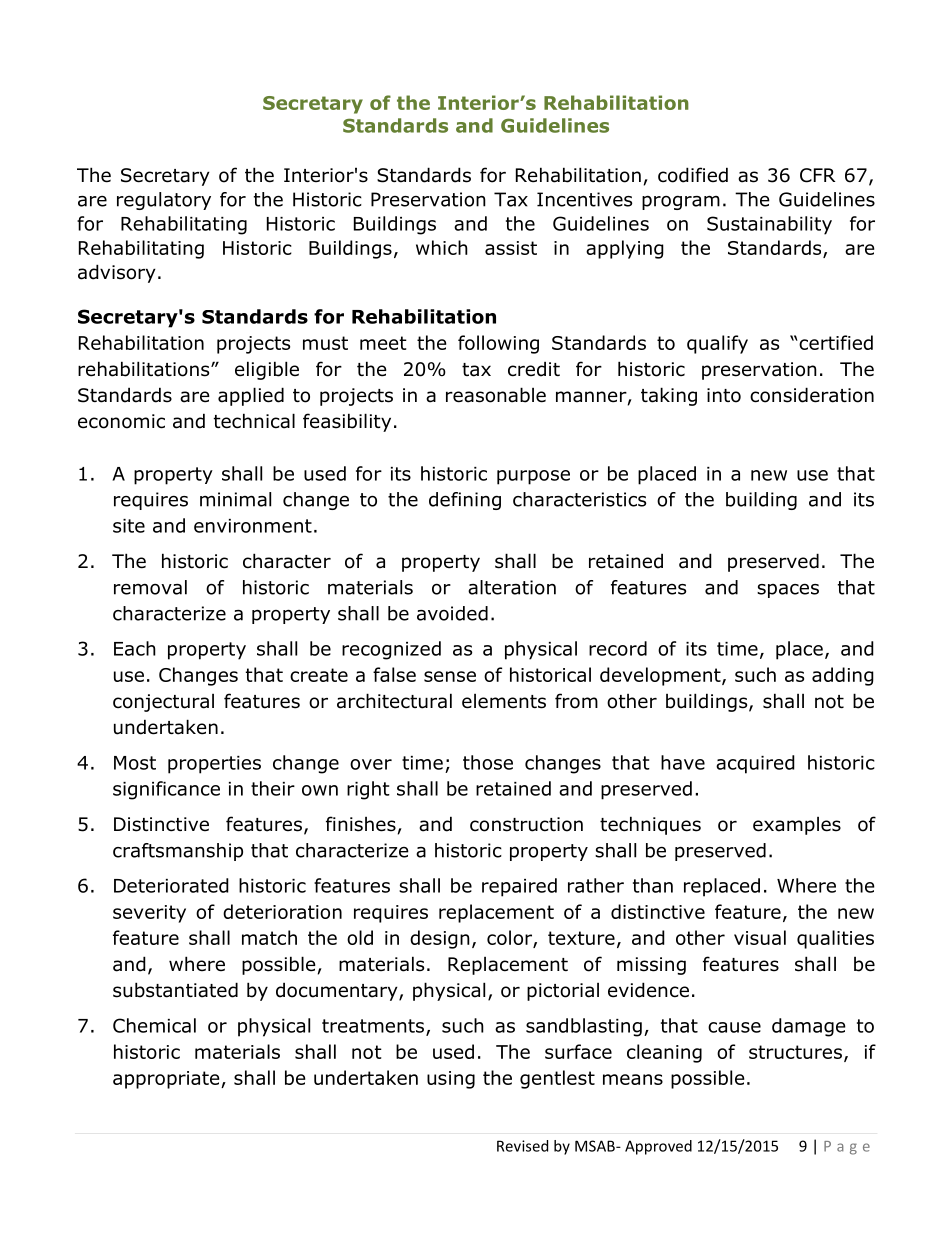  I want to click on regulatory, so click(164, 201).
